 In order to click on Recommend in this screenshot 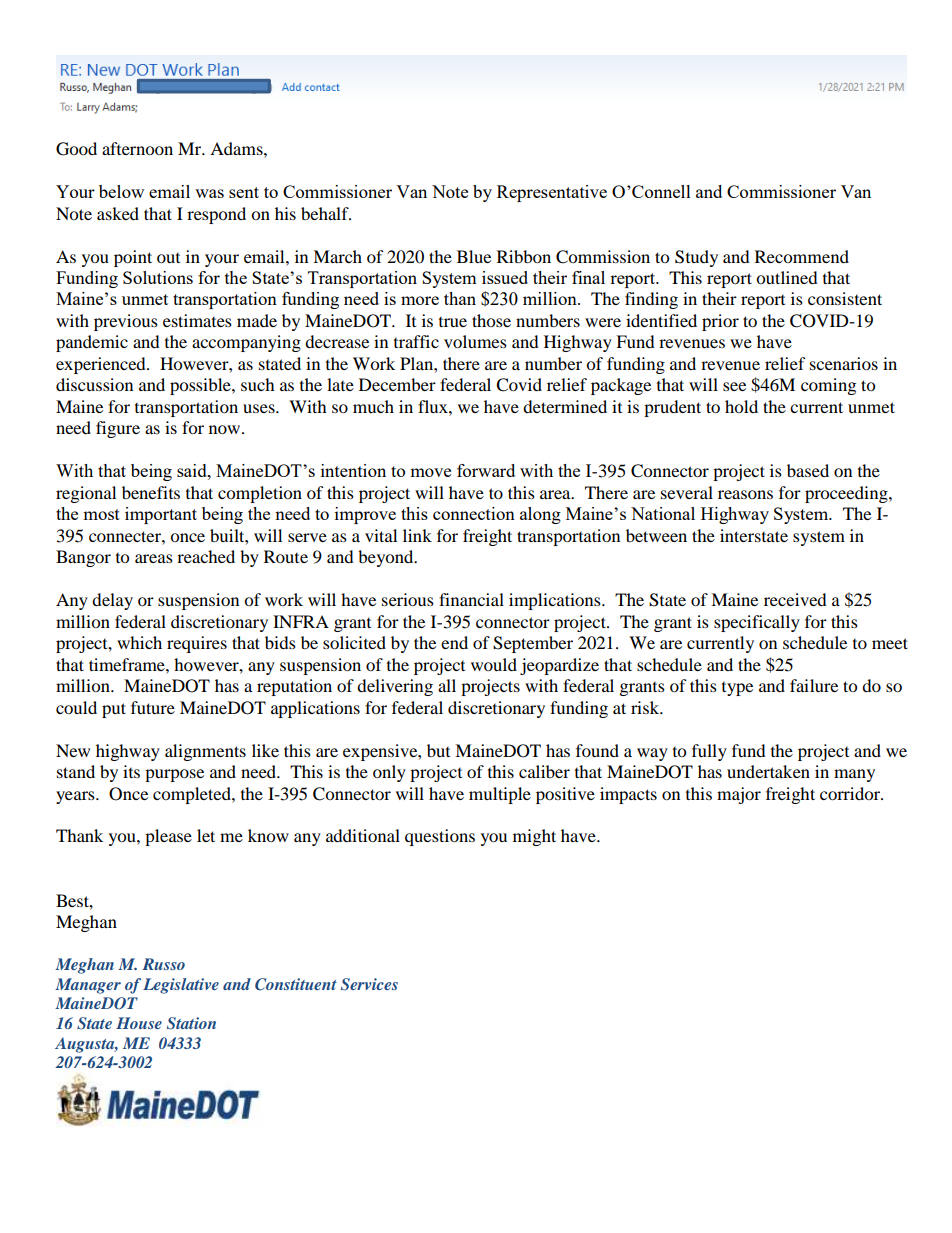, I will do `click(802, 256)`.
